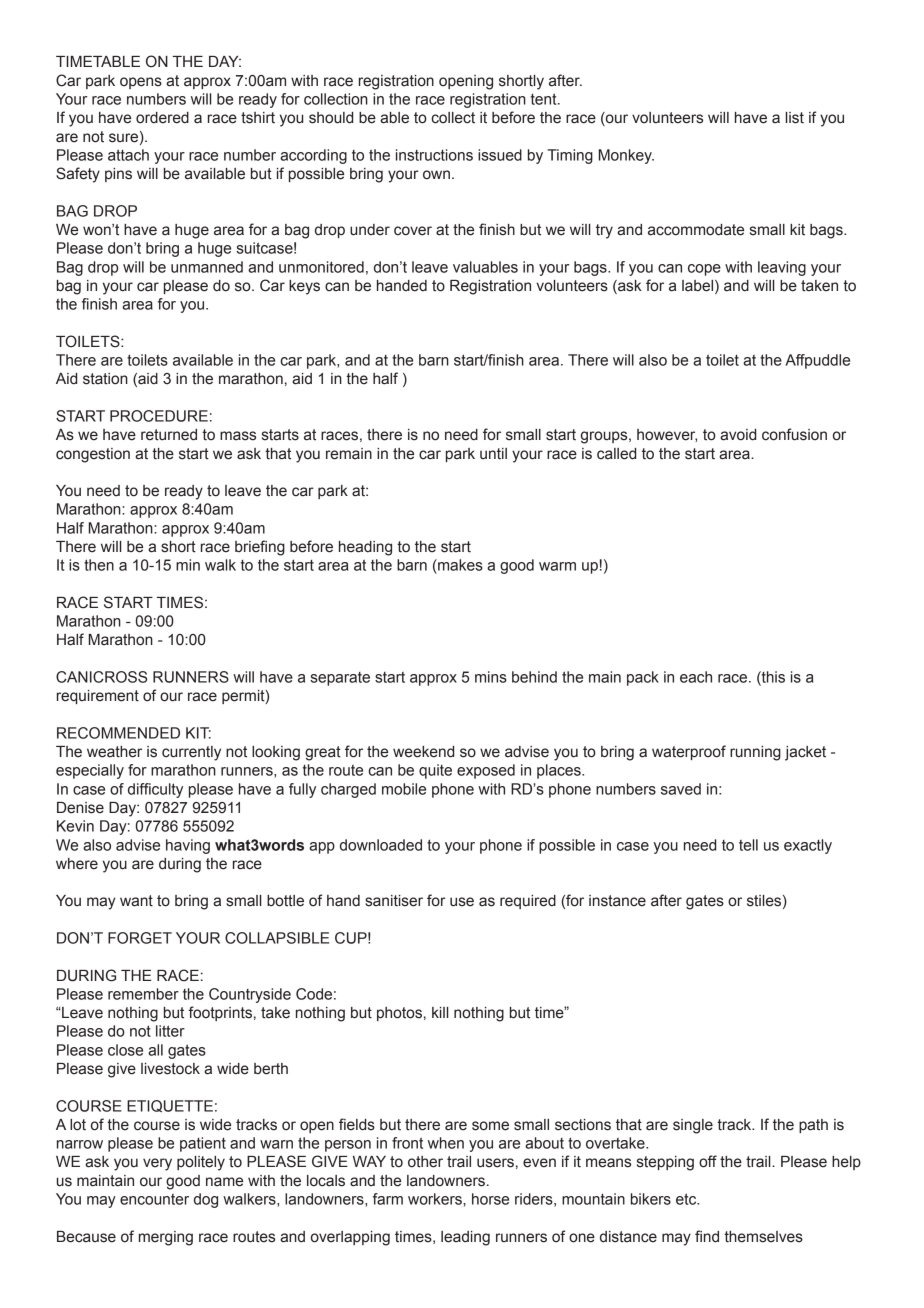 The width and height of the screenshot is (924, 1308). Describe the element at coordinates (696, 677) in the screenshot. I see `each` at that location.
